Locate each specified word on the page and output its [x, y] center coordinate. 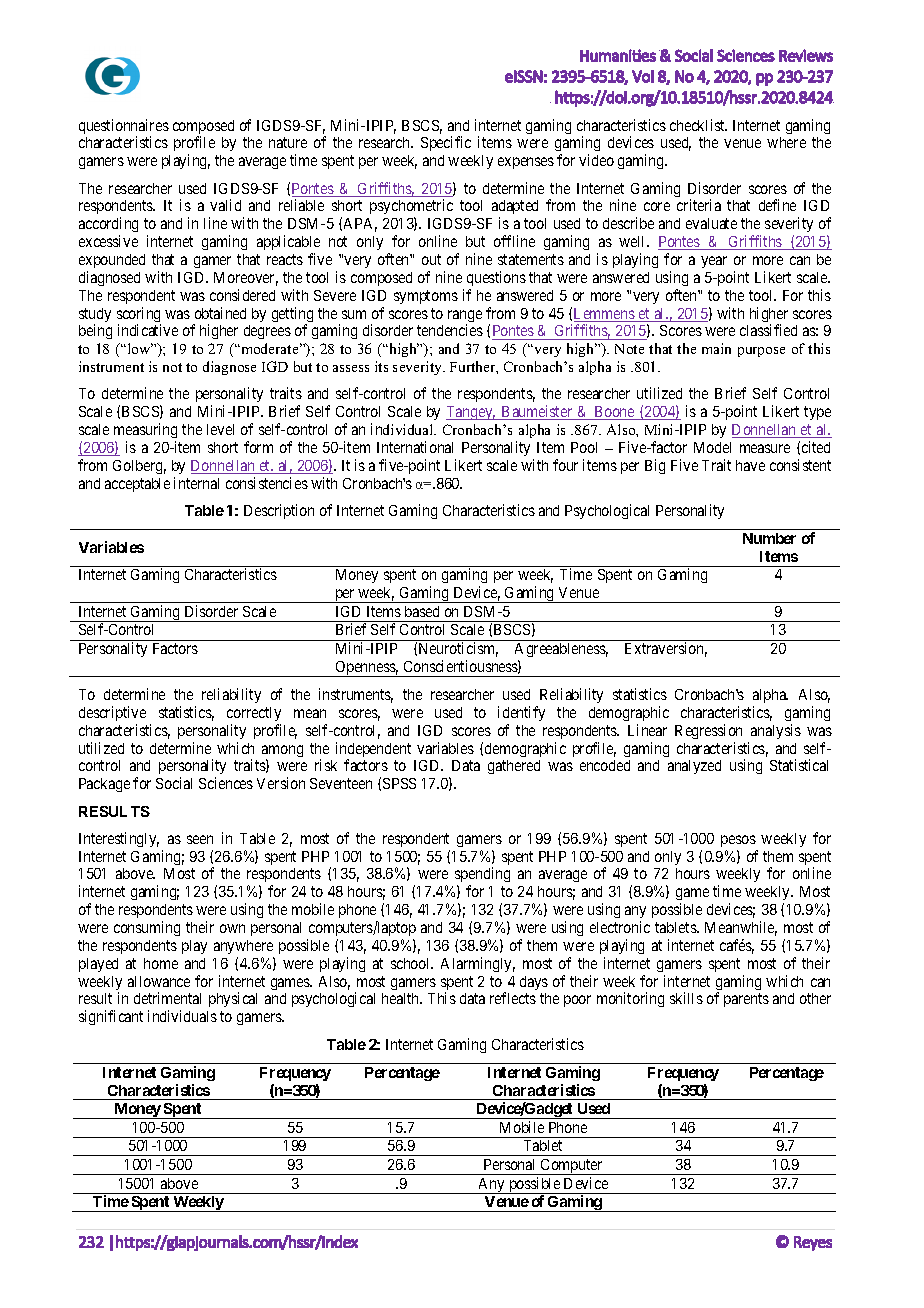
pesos [738, 841]
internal [196, 483]
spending [482, 876]
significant [111, 1017]
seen [200, 839]
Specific [446, 143]
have [750, 465]
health [402, 998]
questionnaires [124, 128]
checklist [698, 125]
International [415, 447]
